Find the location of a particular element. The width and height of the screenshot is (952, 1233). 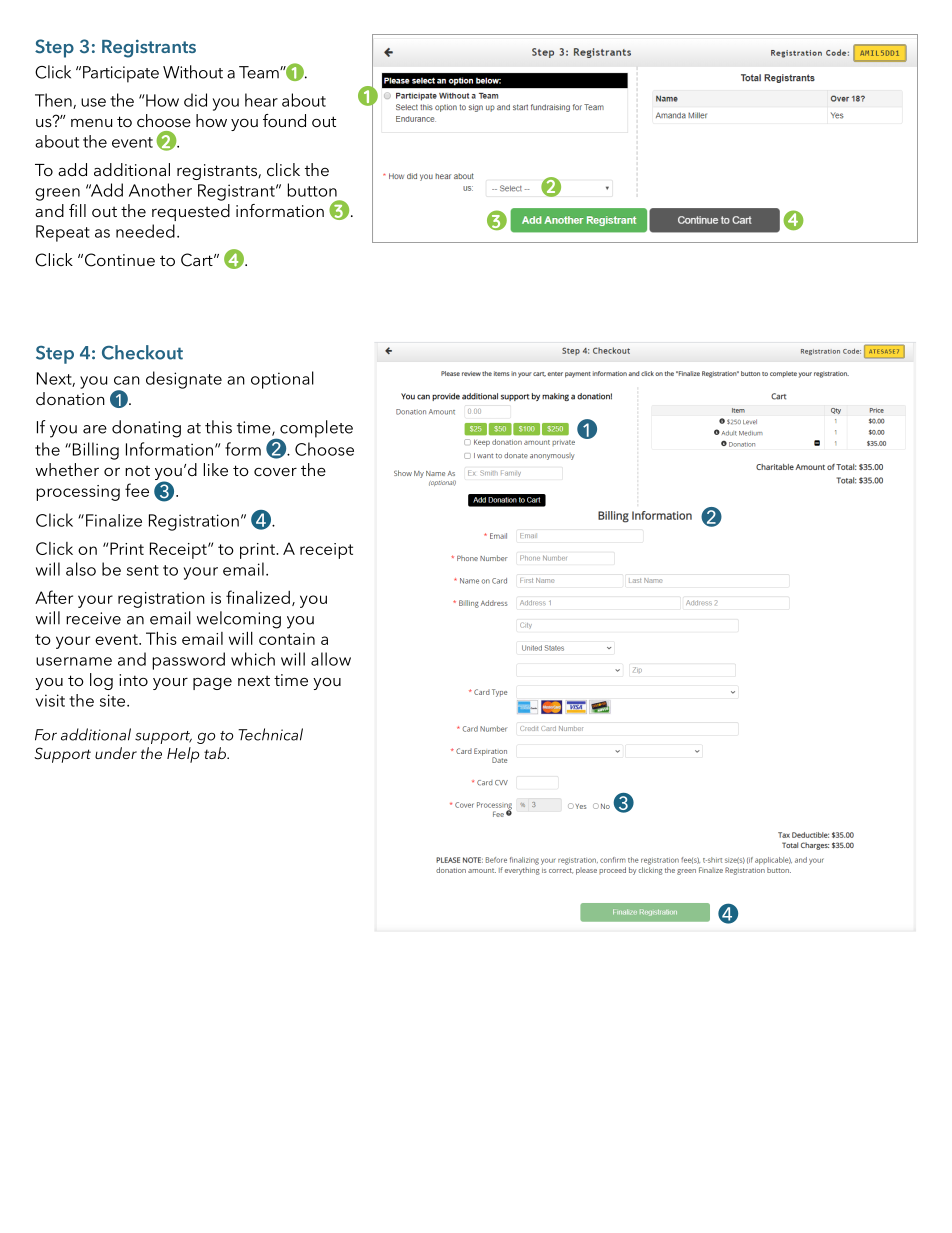

Technical is located at coordinates (270, 734).
